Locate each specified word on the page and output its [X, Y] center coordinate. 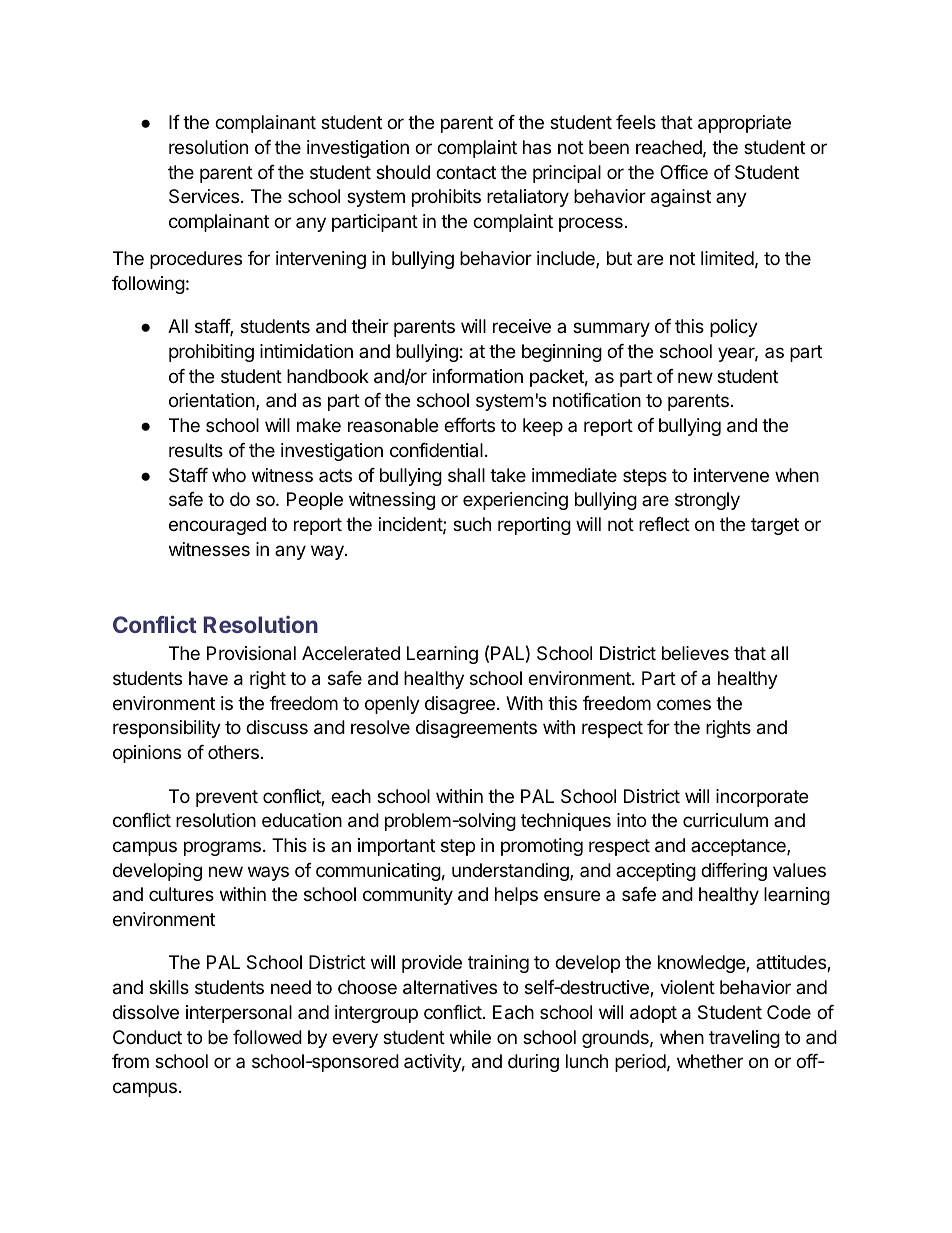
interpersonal [239, 1014]
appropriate [744, 124]
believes [695, 653]
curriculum [725, 820]
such [472, 524]
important [396, 847]
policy [734, 328]
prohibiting [211, 353]
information [478, 376]
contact [466, 172]
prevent [227, 798]
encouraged [217, 526]
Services [204, 196]
